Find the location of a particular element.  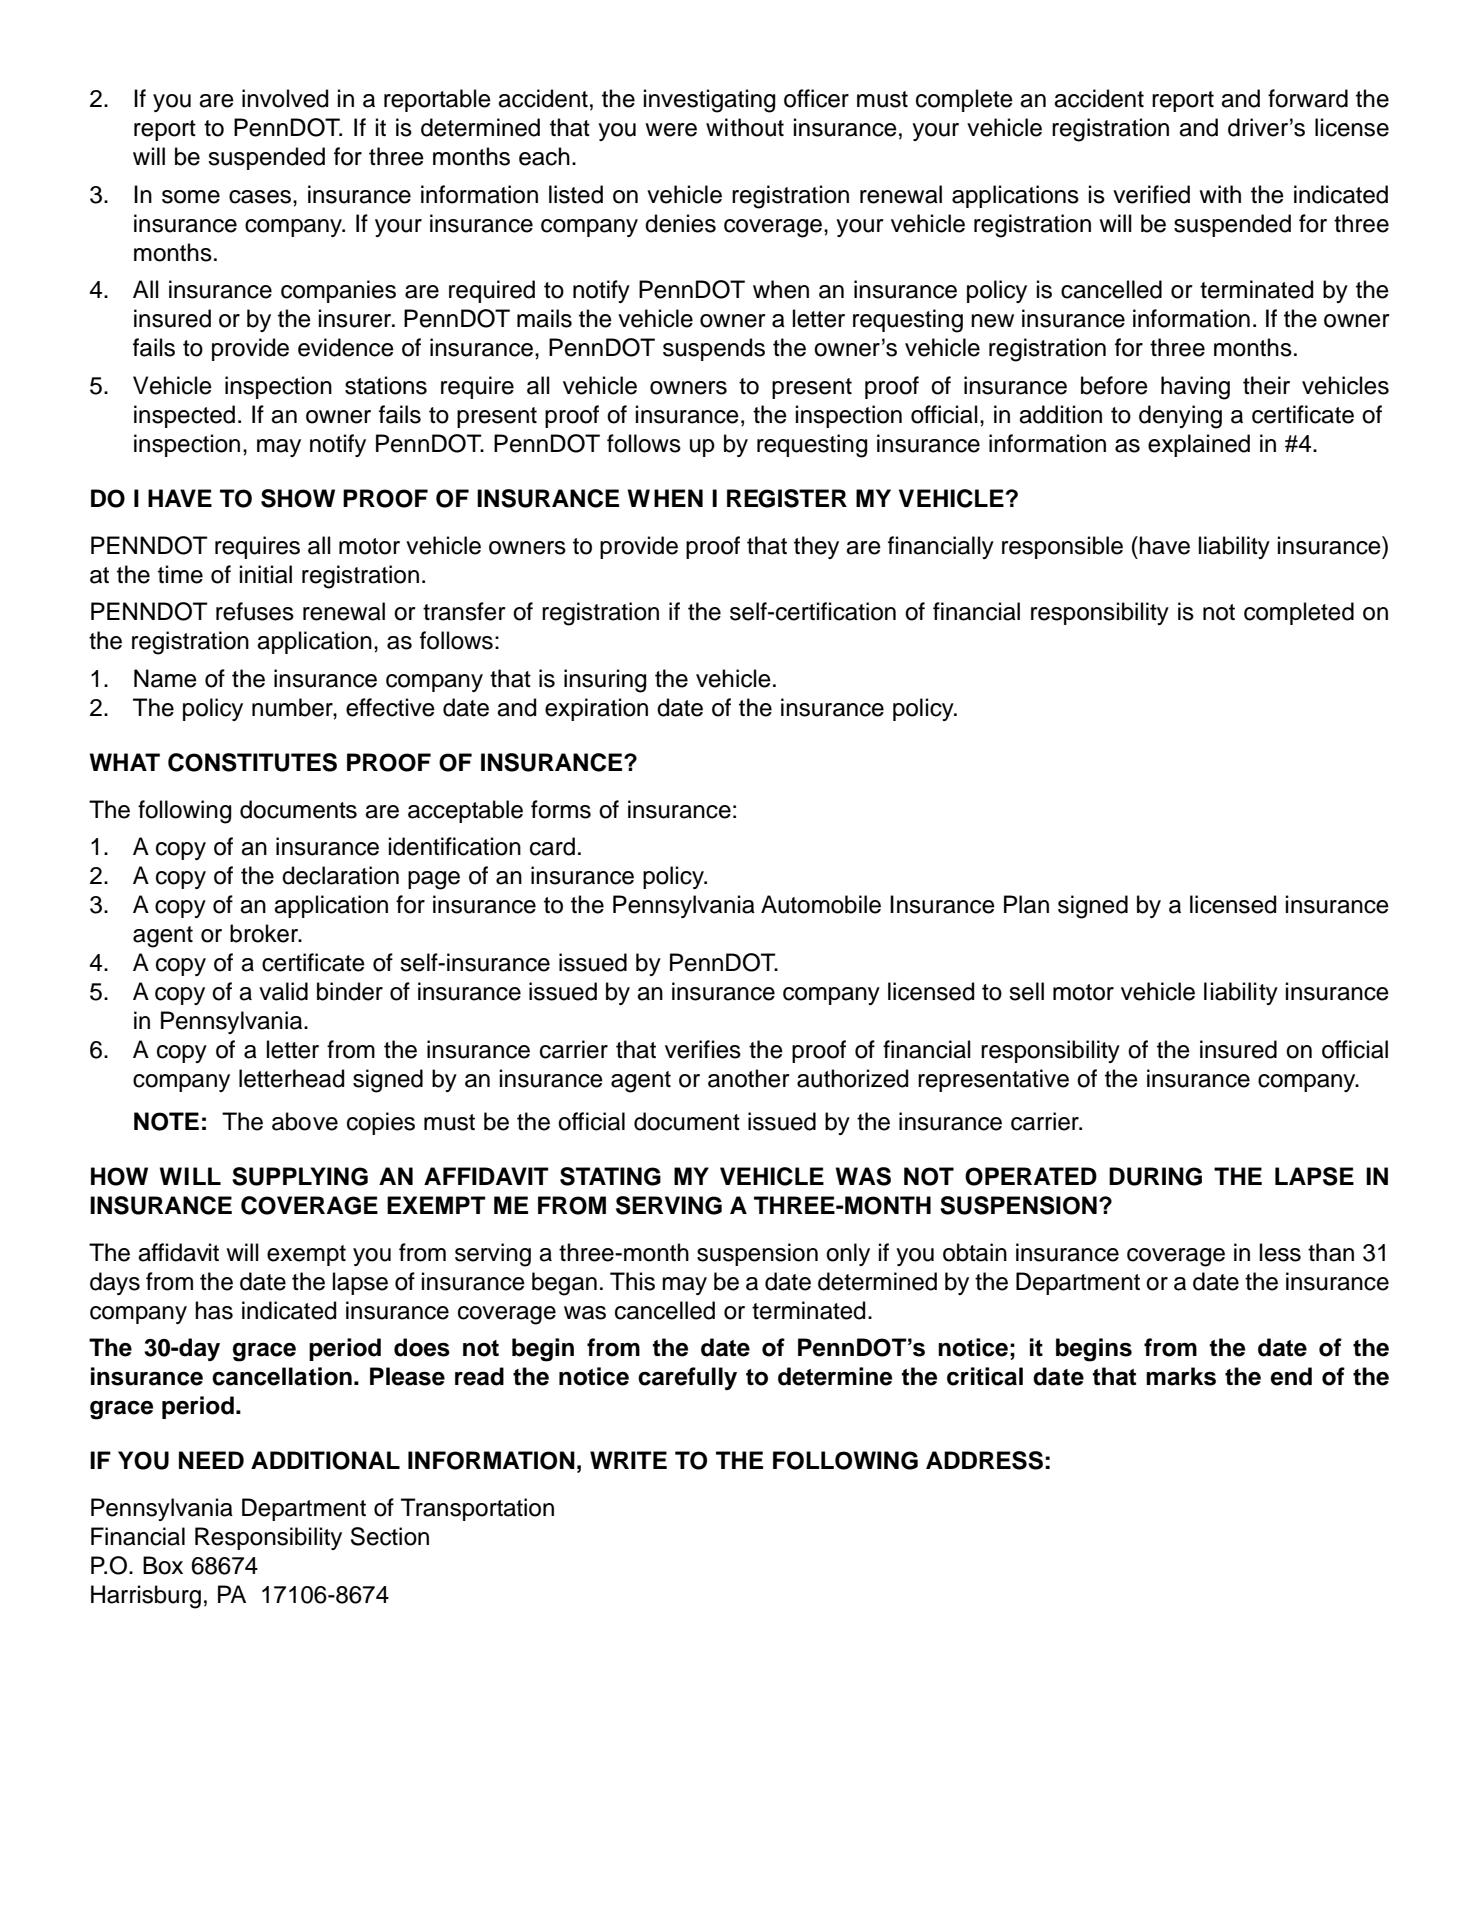

ADDRESS is located at coordinates (984, 1460).
